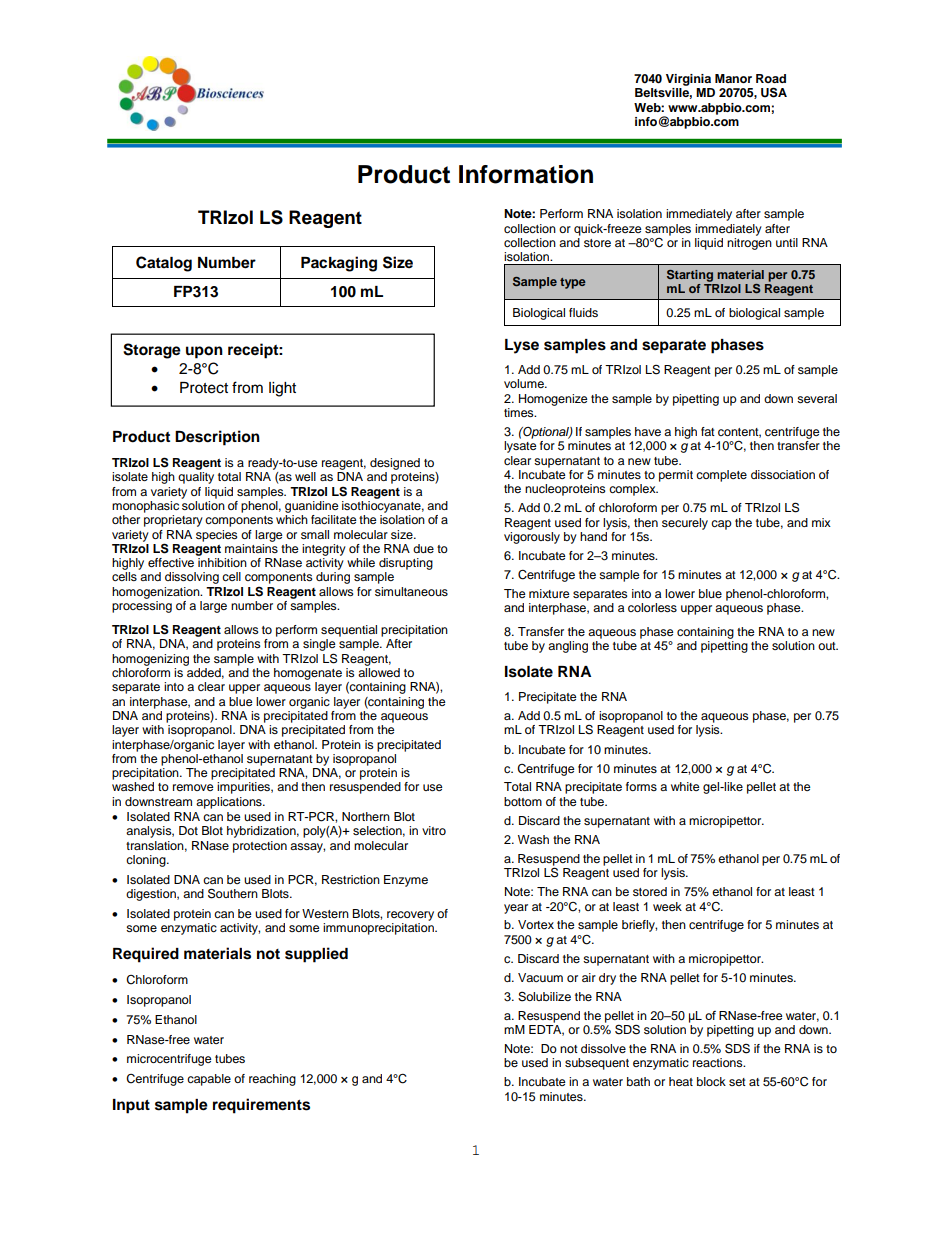  Describe the element at coordinates (209, 1080) in the screenshot. I see `capable` at that location.
